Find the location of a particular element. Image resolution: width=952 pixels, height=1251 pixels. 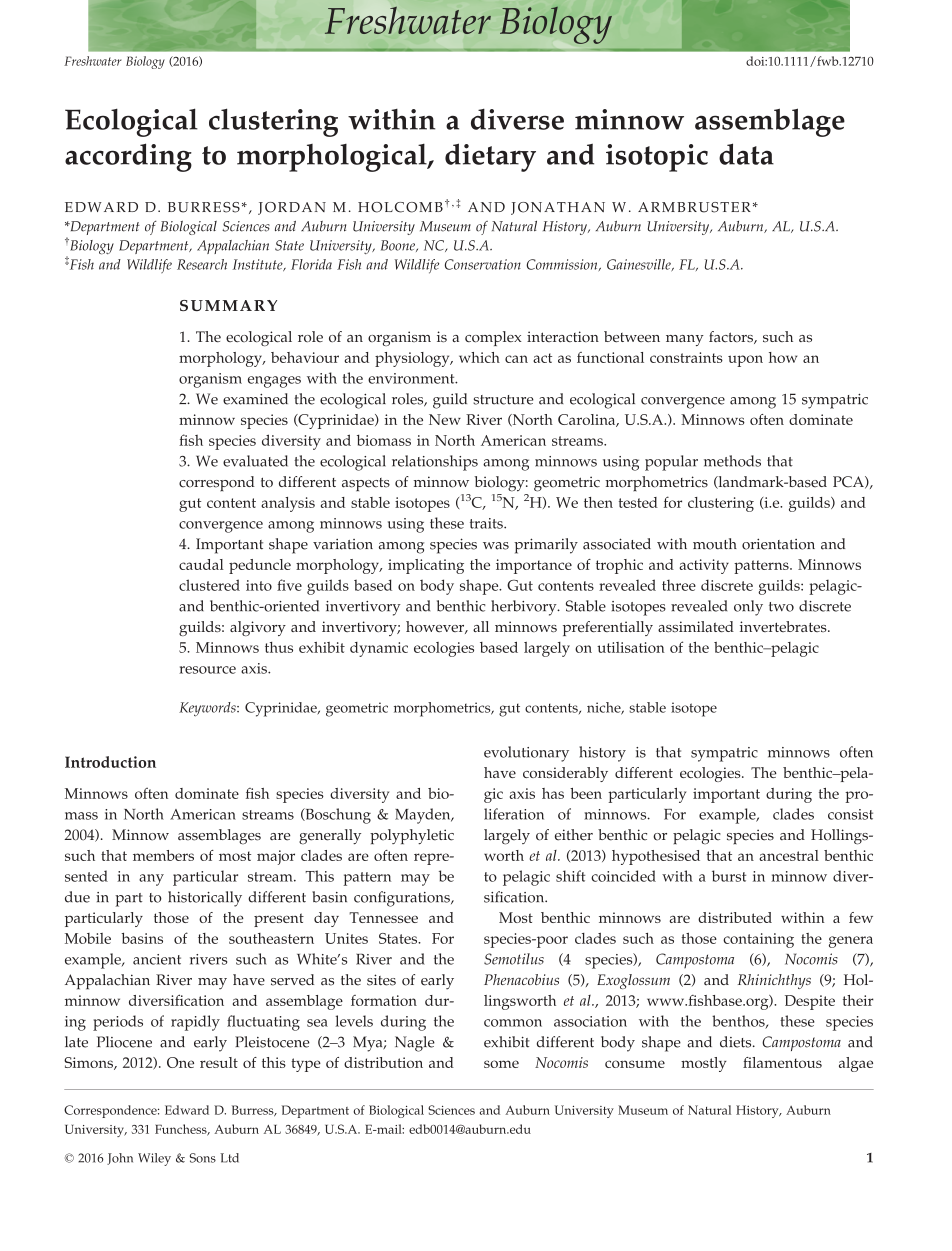

some is located at coordinates (501, 1064).
